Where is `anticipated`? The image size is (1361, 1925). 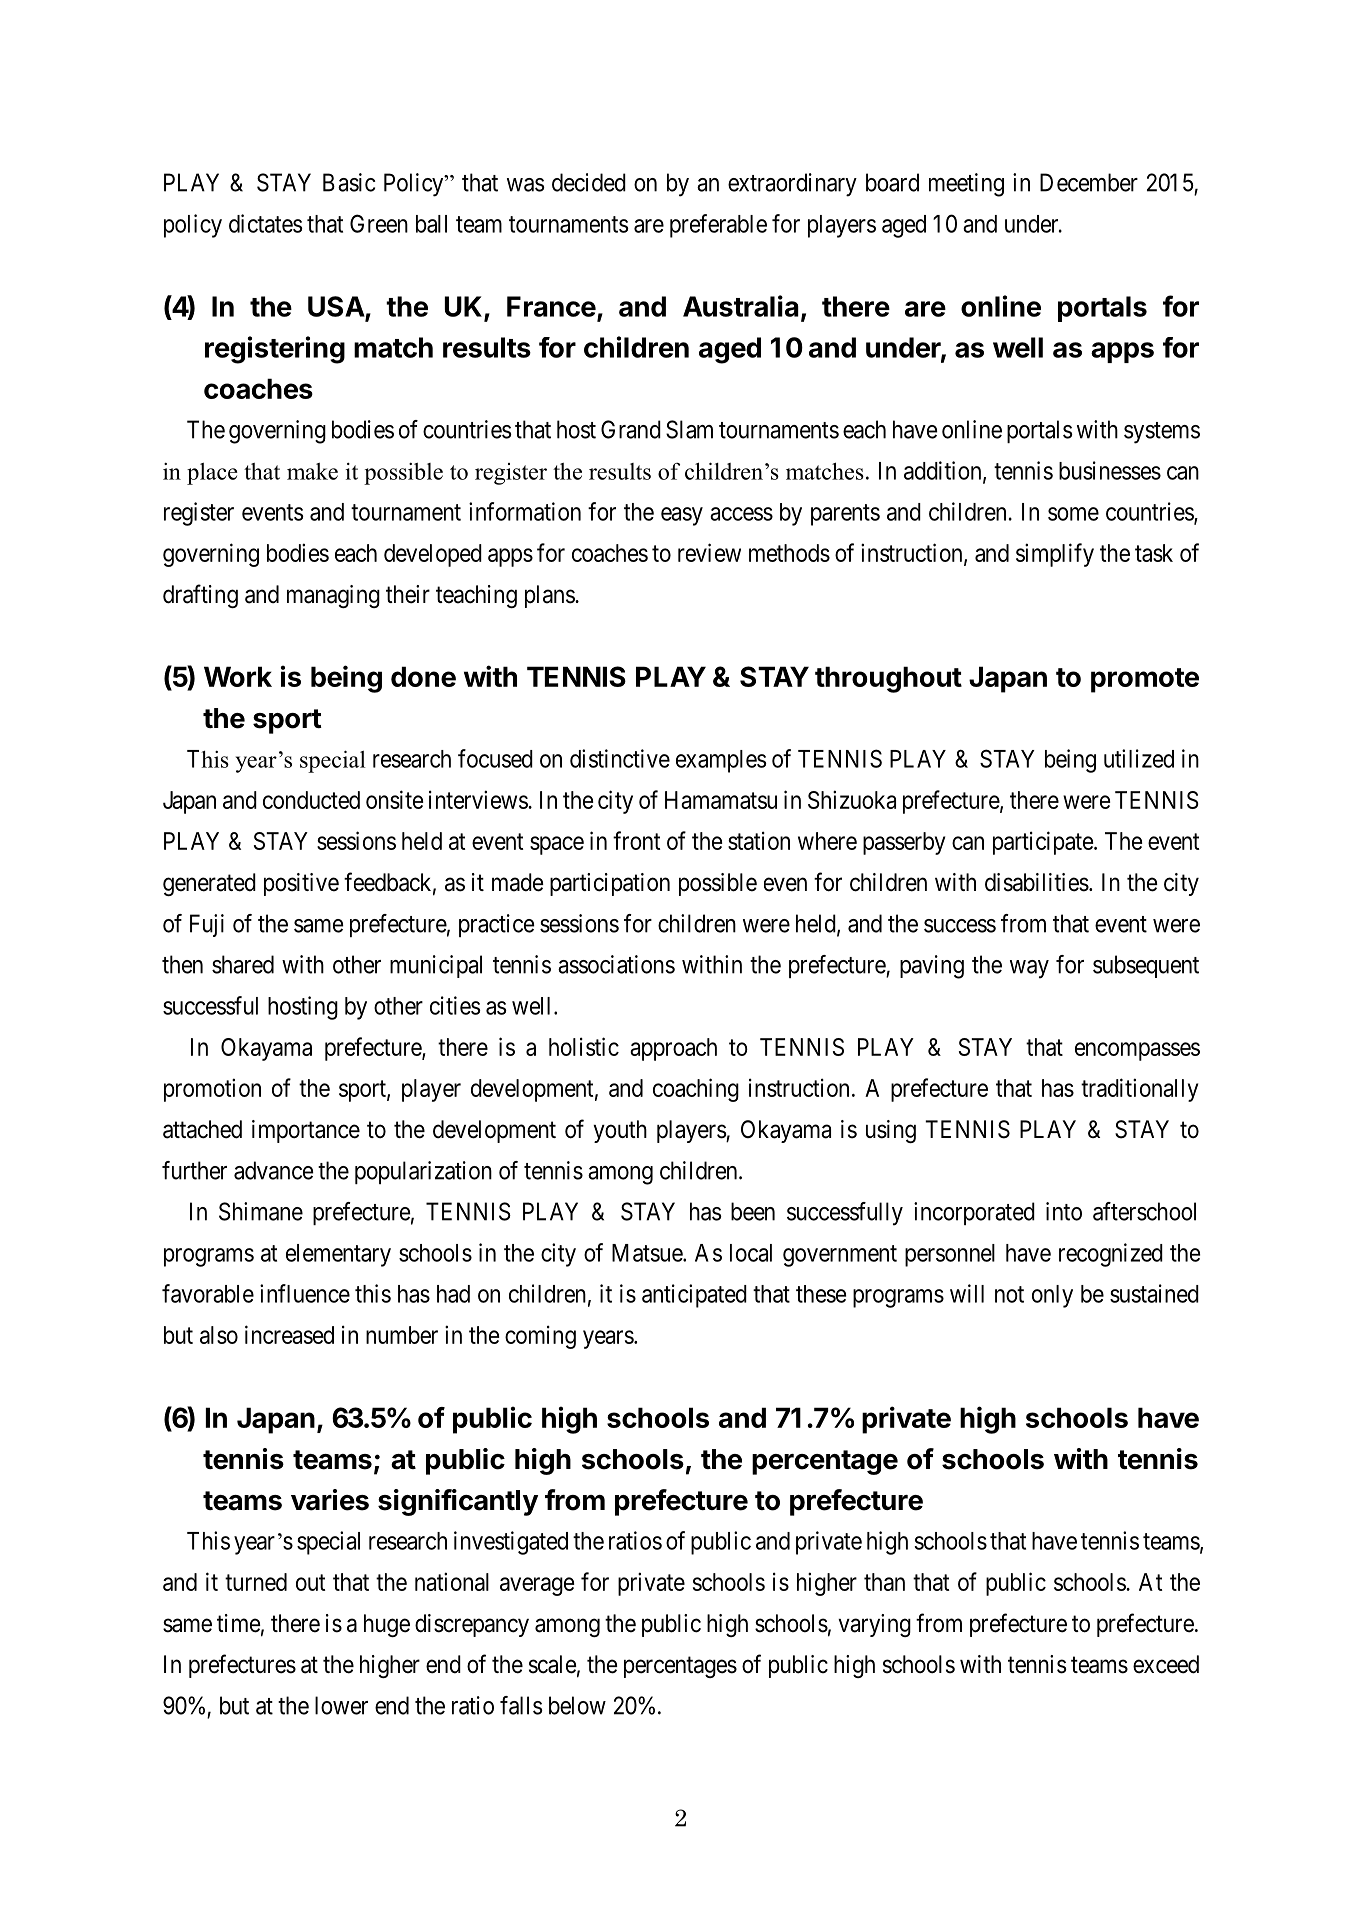 anticipated is located at coordinates (694, 1296).
